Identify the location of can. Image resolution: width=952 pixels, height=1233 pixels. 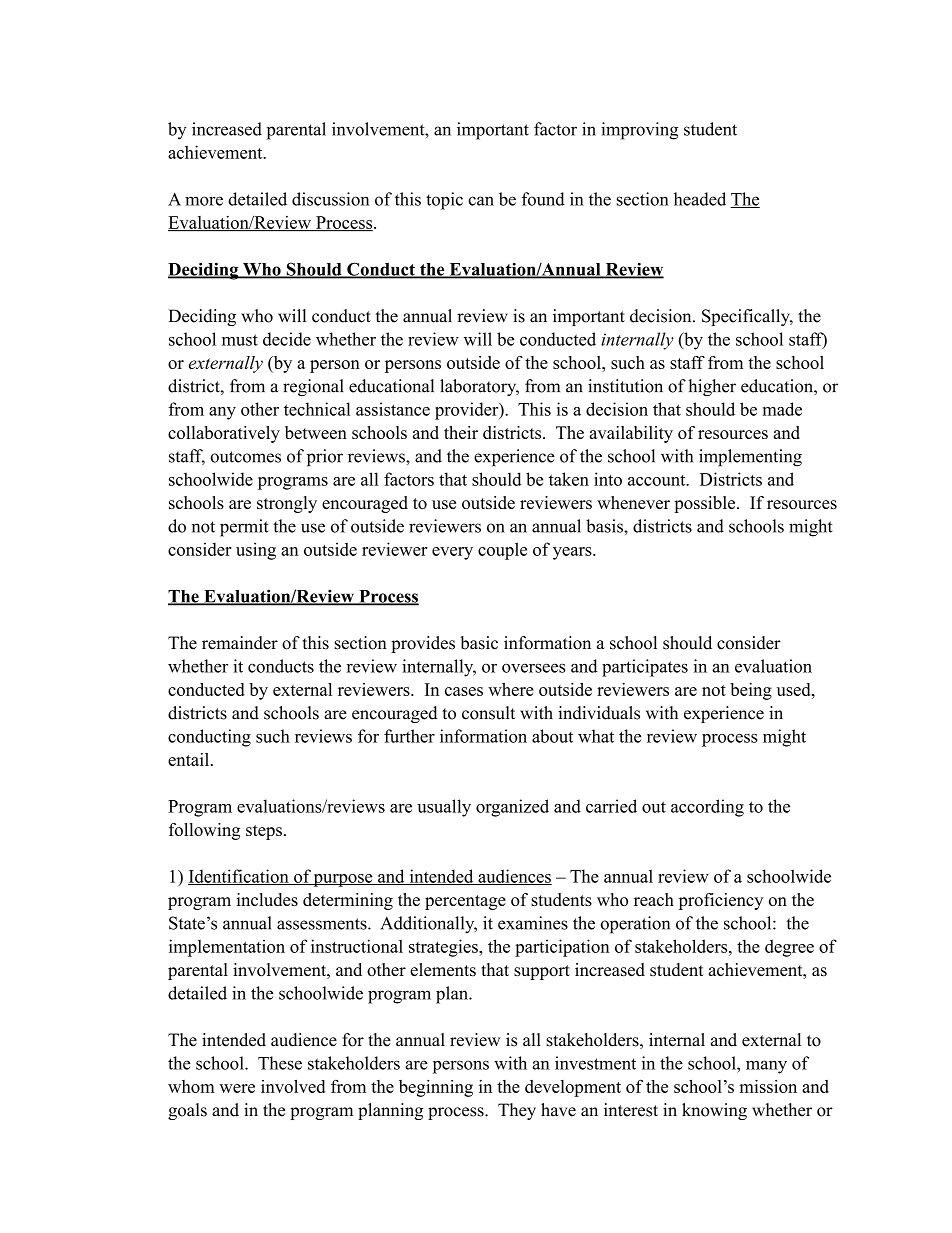
(481, 201).
